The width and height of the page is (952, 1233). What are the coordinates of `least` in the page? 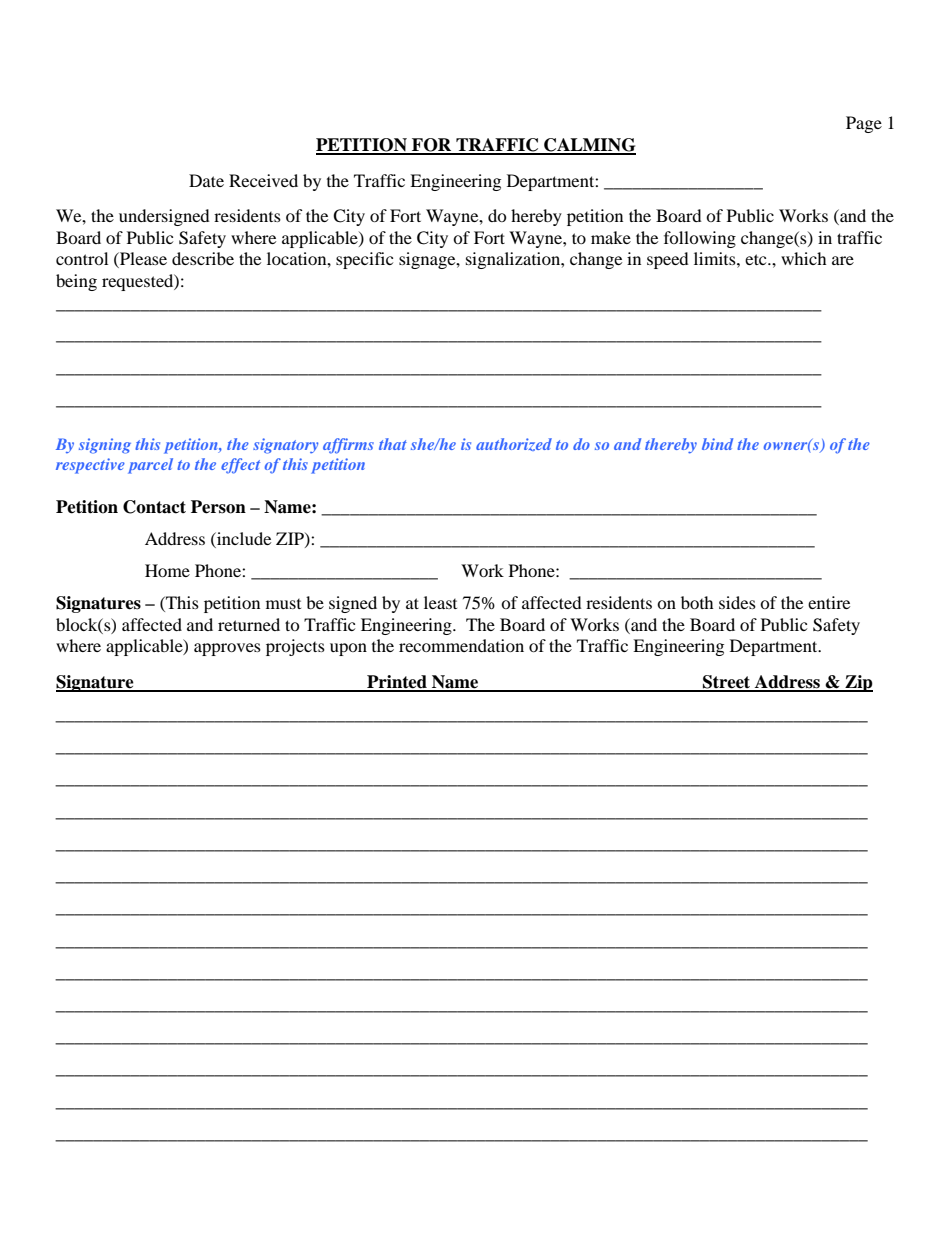 It's located at (440, 602).
